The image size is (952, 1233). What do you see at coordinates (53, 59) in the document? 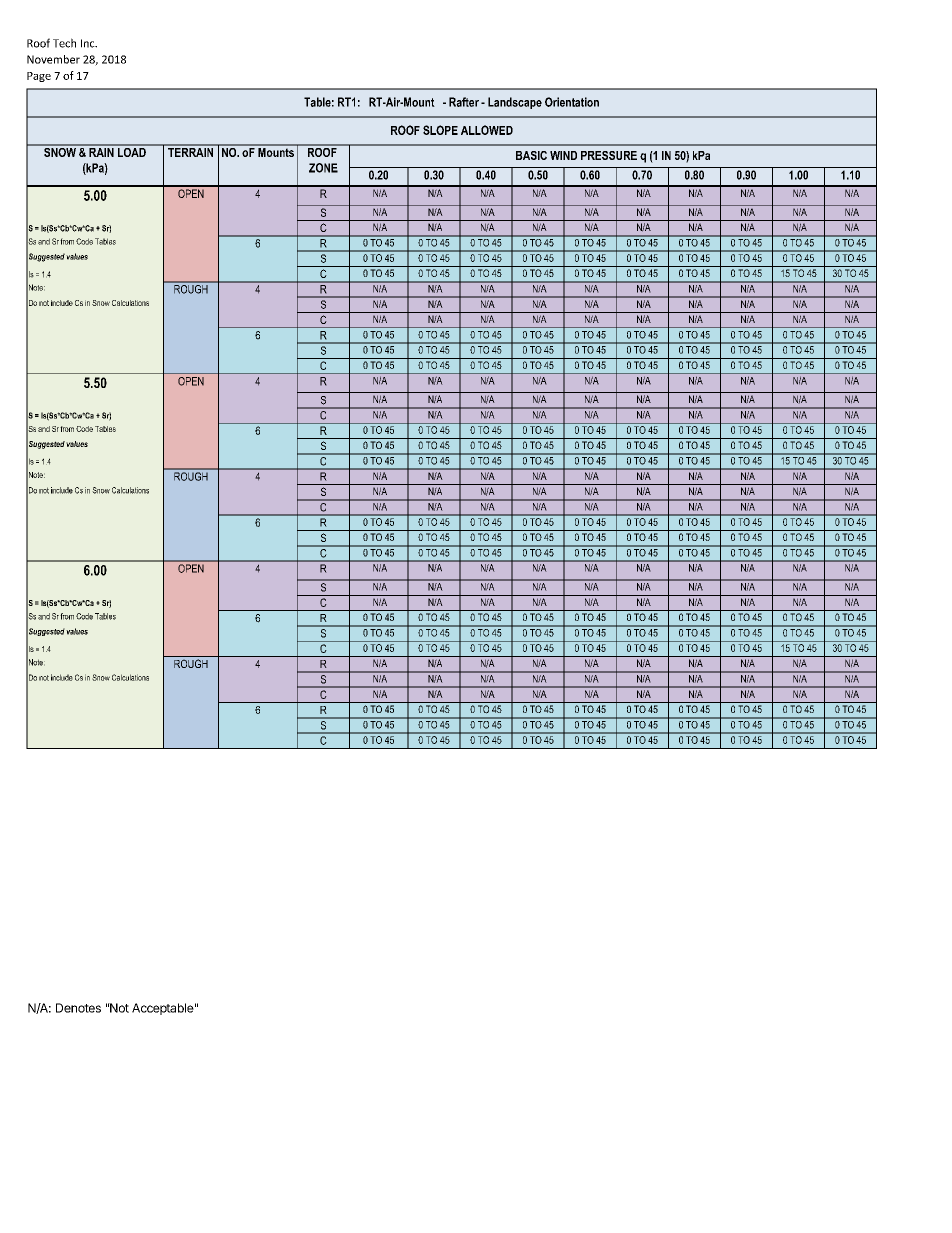
I see `November` at bounding box center [53, 59].
